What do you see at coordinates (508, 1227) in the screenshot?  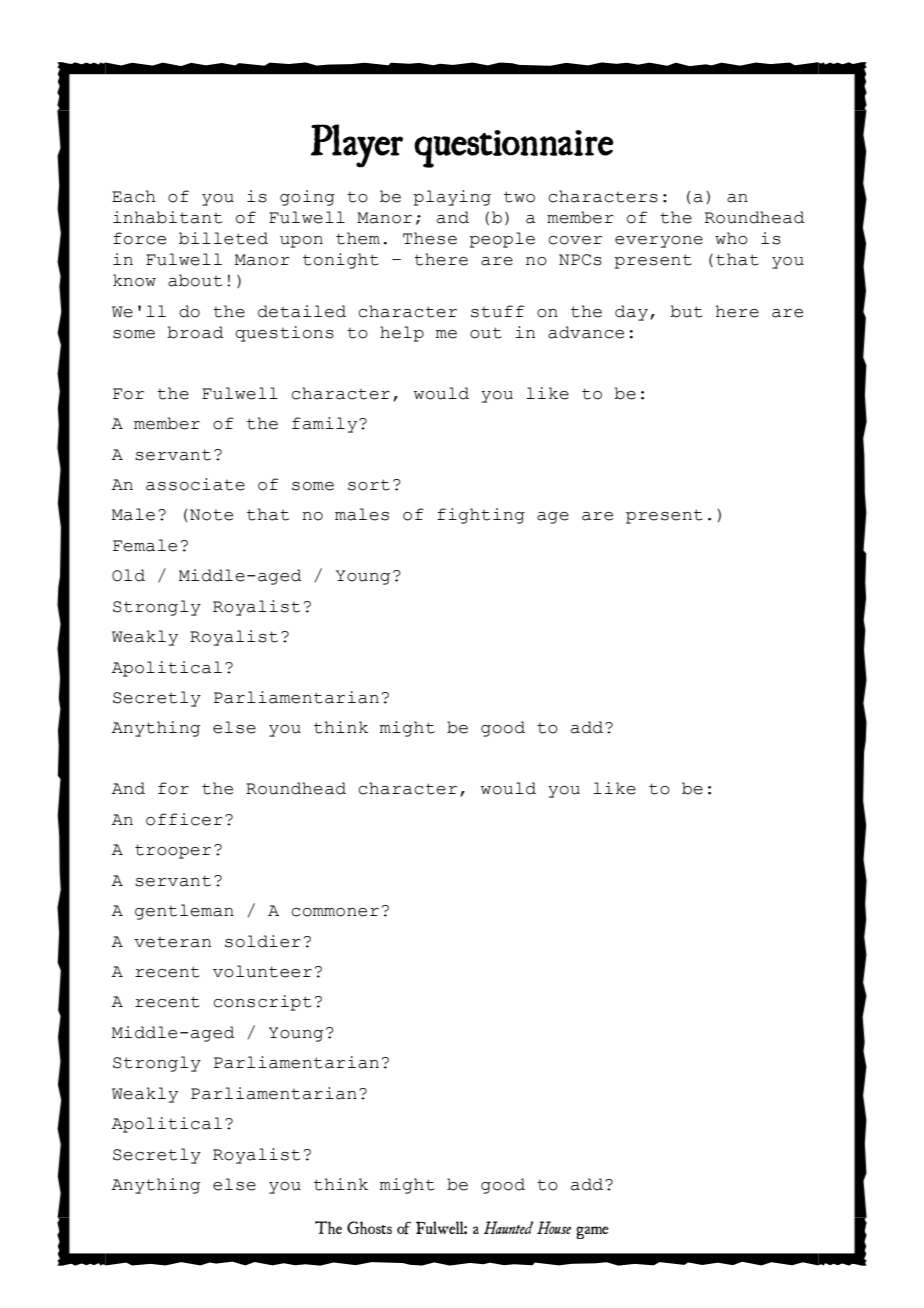 I see `Haunted` at bounding box center [508, 1227].
